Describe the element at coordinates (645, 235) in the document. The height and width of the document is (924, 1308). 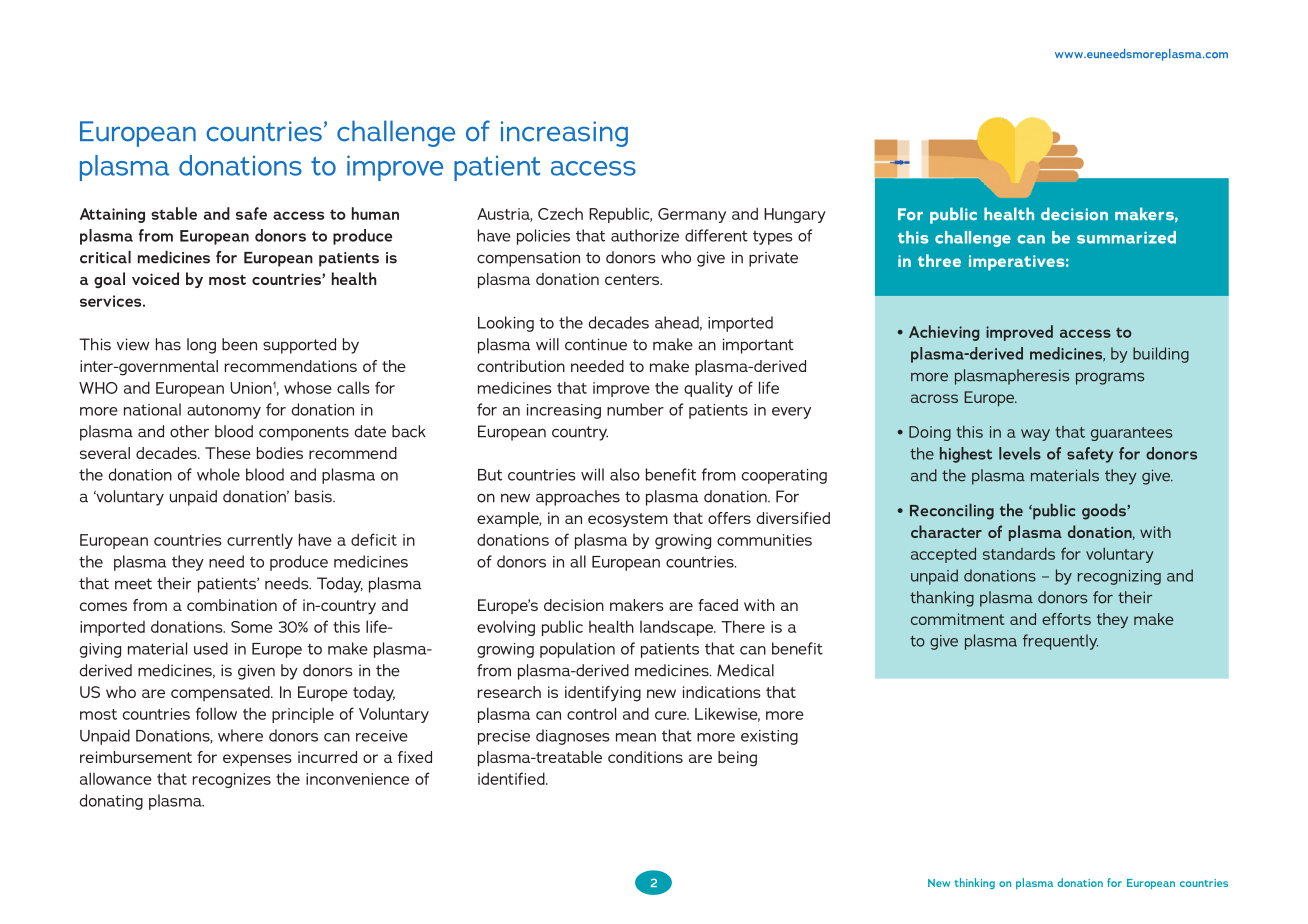
I see `authorize` at that location.
